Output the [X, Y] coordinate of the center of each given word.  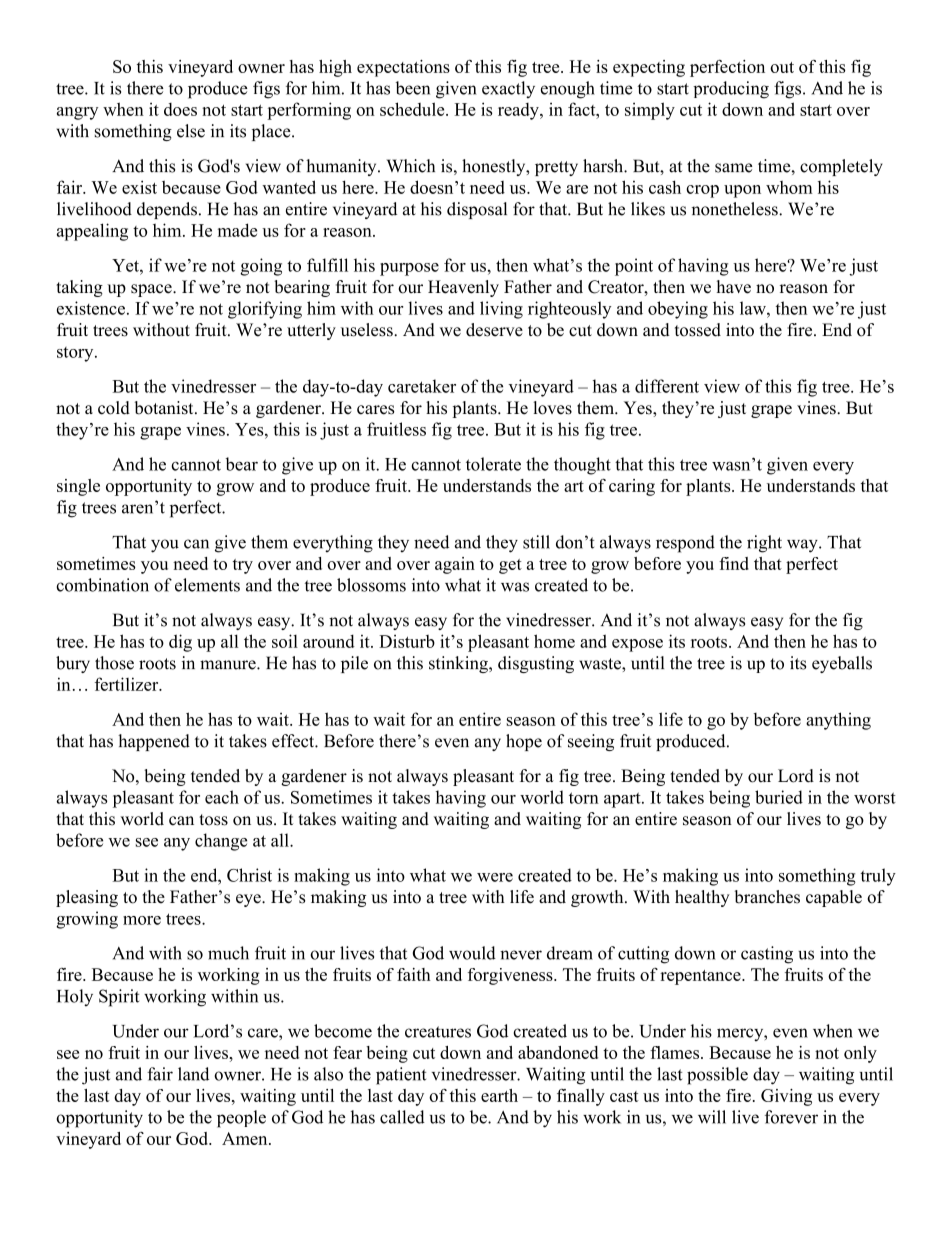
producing [731, 90]
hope [524, 742]
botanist [165, 408]
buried [779, 797]
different [667, 386]
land [193, 1074]
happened [154, 742]
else [191, 131]
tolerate [493, 464]
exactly [508, 89]
